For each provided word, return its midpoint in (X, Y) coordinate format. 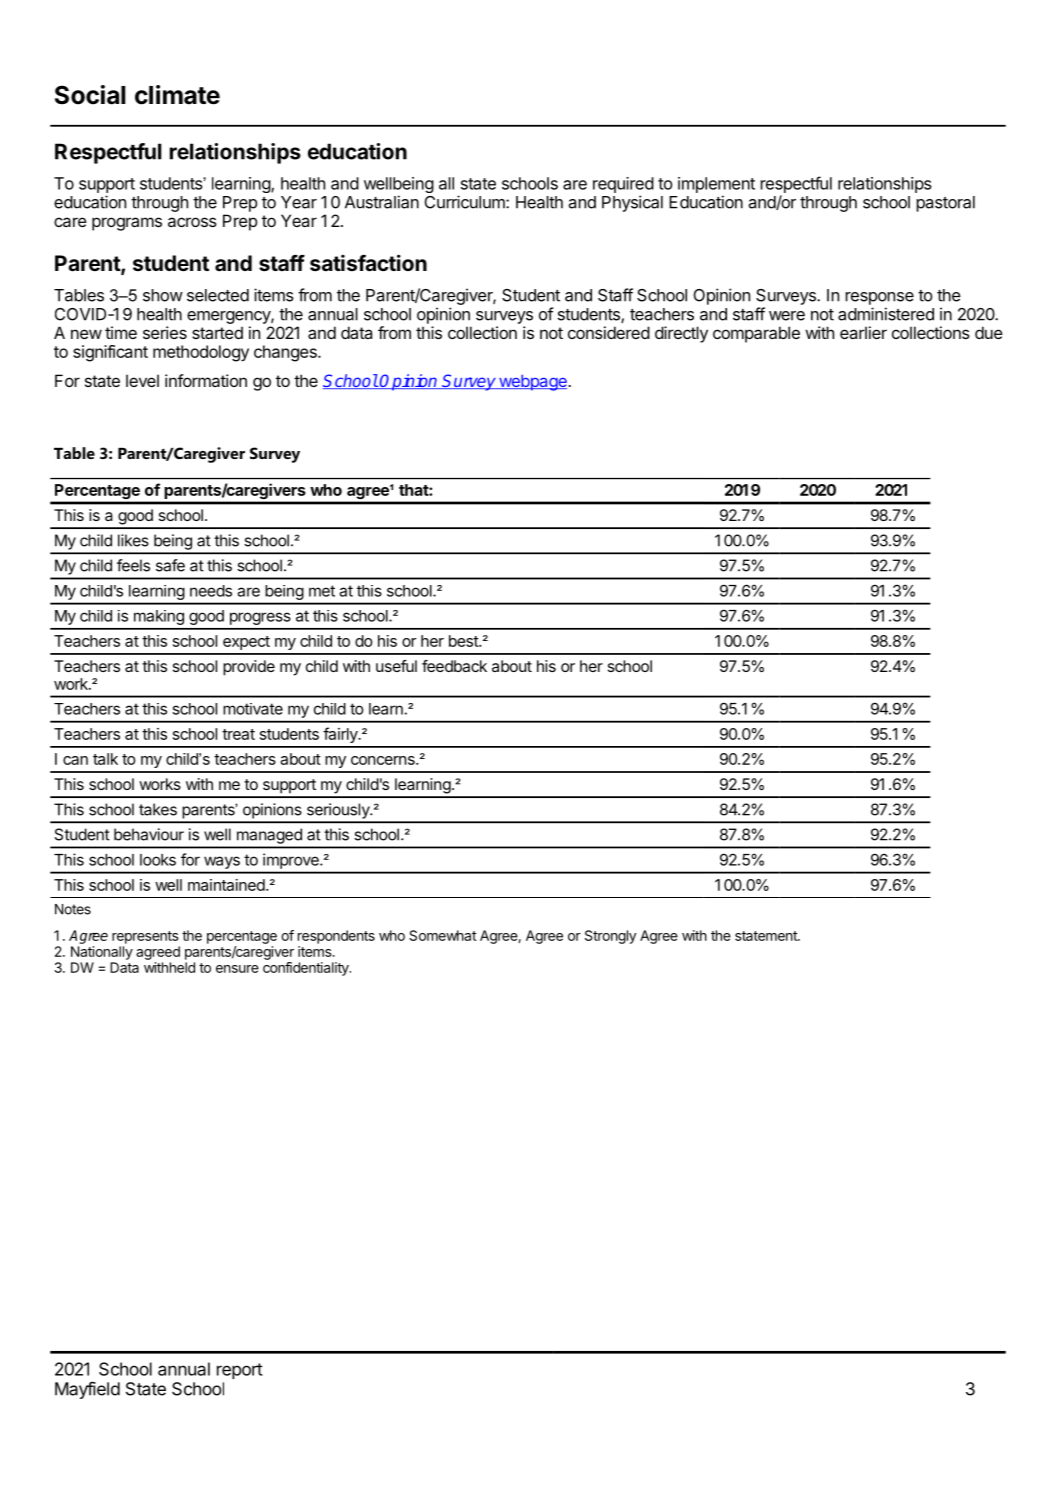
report (240, 1371)
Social (90, 95)
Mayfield (87, 1390)
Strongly (610, 937)
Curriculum (466, 202)
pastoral (945, 204)
